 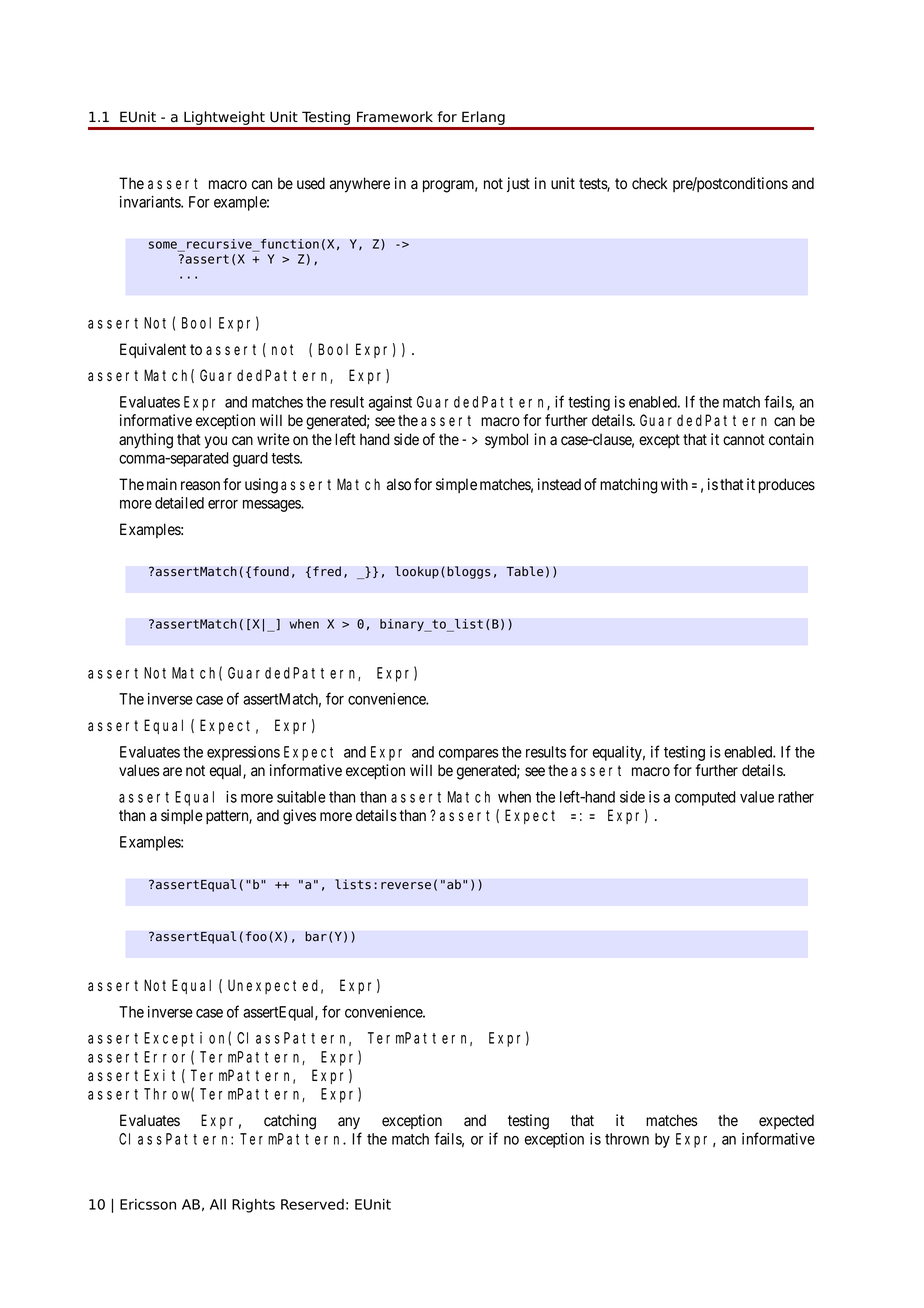 What do you see at coordinates (218, 1204) in the screenshot?
I see `All` at bounding box center [218, 1204].
